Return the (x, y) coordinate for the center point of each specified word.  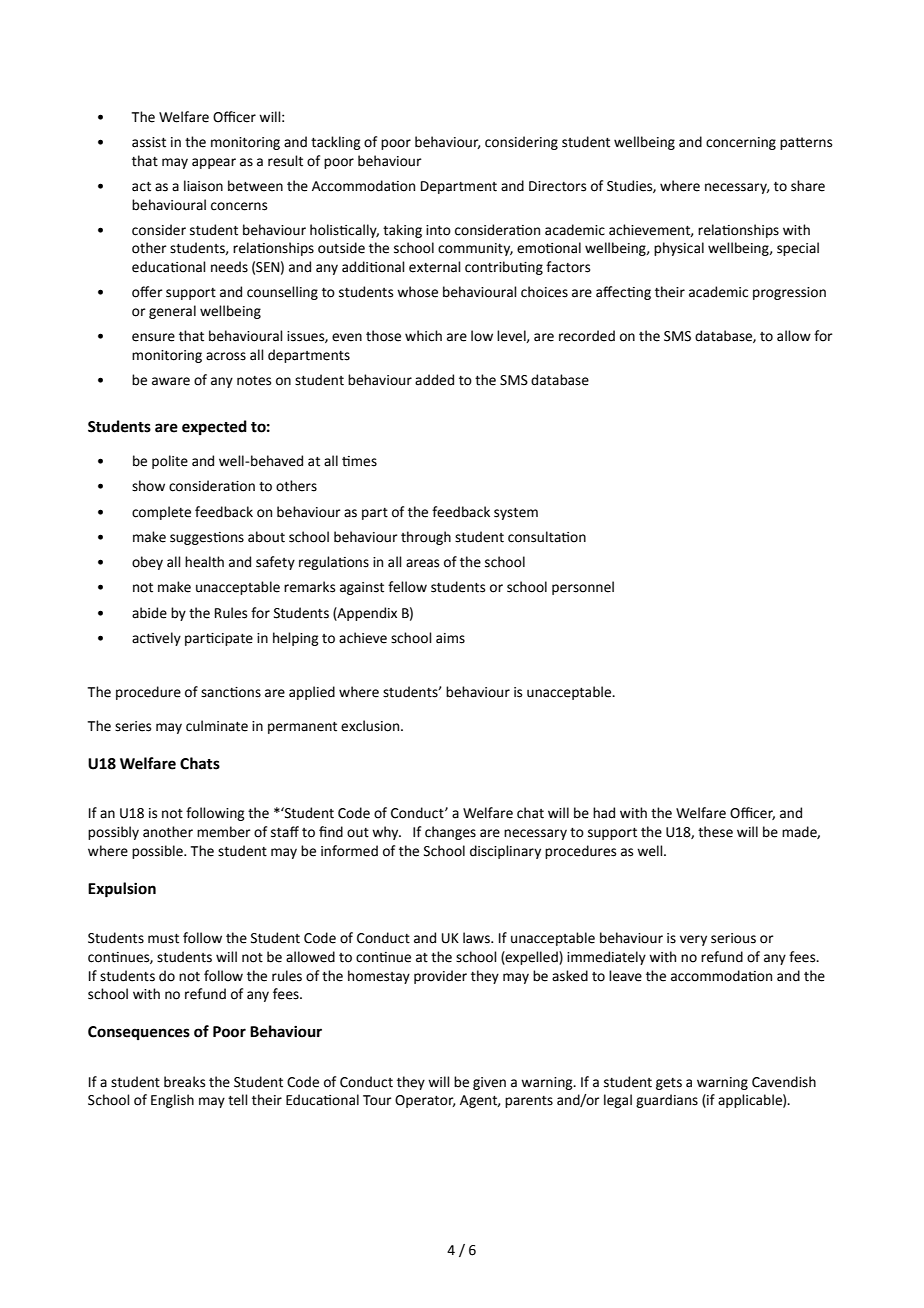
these (715, 832)
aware (171, 381)
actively (156, 639)
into (438, 230)
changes (450, 833)
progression (789, 293)
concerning (741, 143)
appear (214, 163)
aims (450, 638)
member (224, 832)
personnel (583, 588)
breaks (184, 1082)
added (434, 380)
